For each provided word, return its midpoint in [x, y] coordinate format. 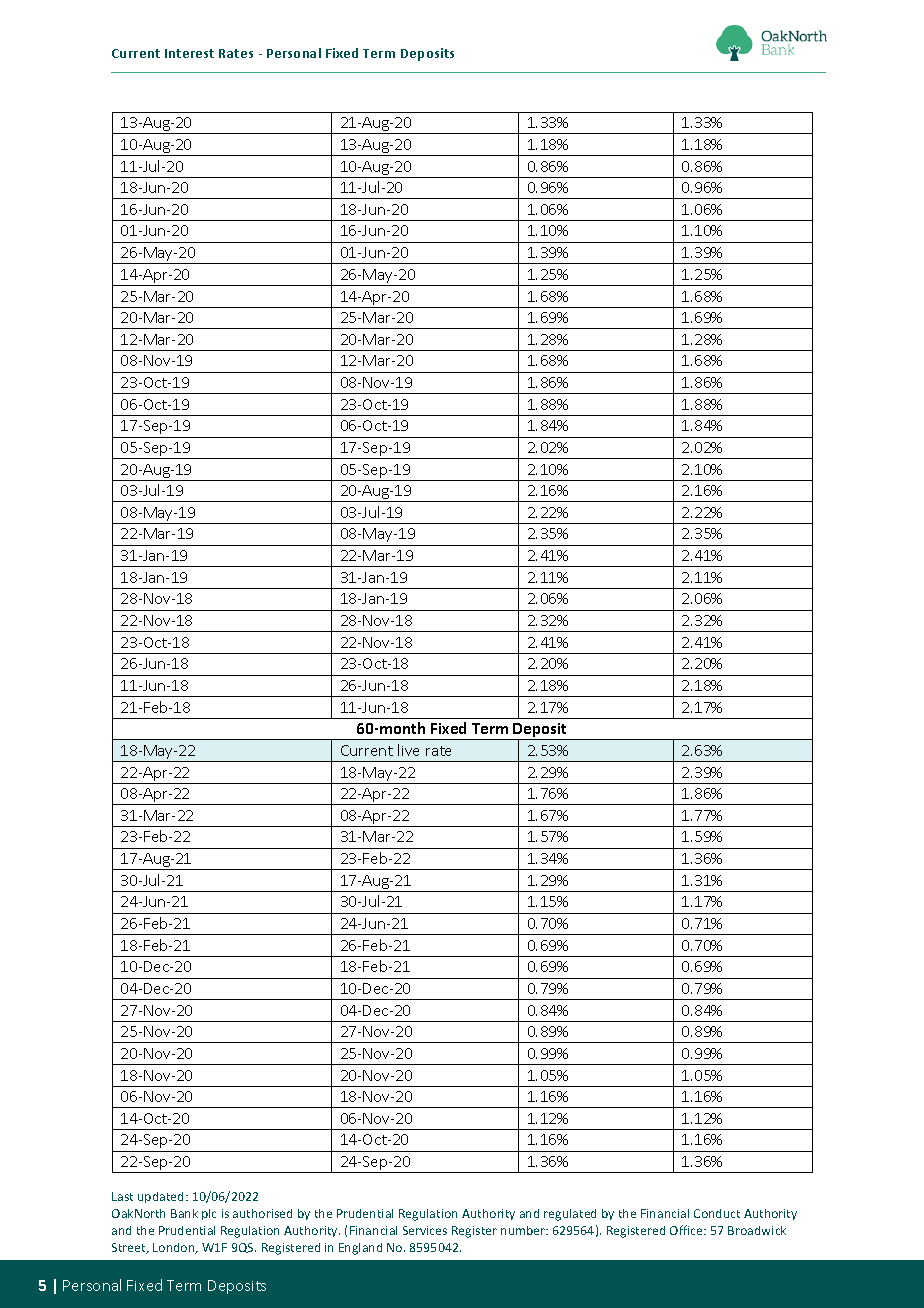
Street [130, 1248]
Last [122, 1196]
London [175, 1248]
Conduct [717, 1213]
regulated [570, 1215]
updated [162, 1197]
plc [209, 1214]
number [524, 1230]
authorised [262, 1213]
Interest [189, 53]
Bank [184, 1213]
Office [688, 1230]
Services [425, 1230]
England [360, 1249]
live [408, 750]
